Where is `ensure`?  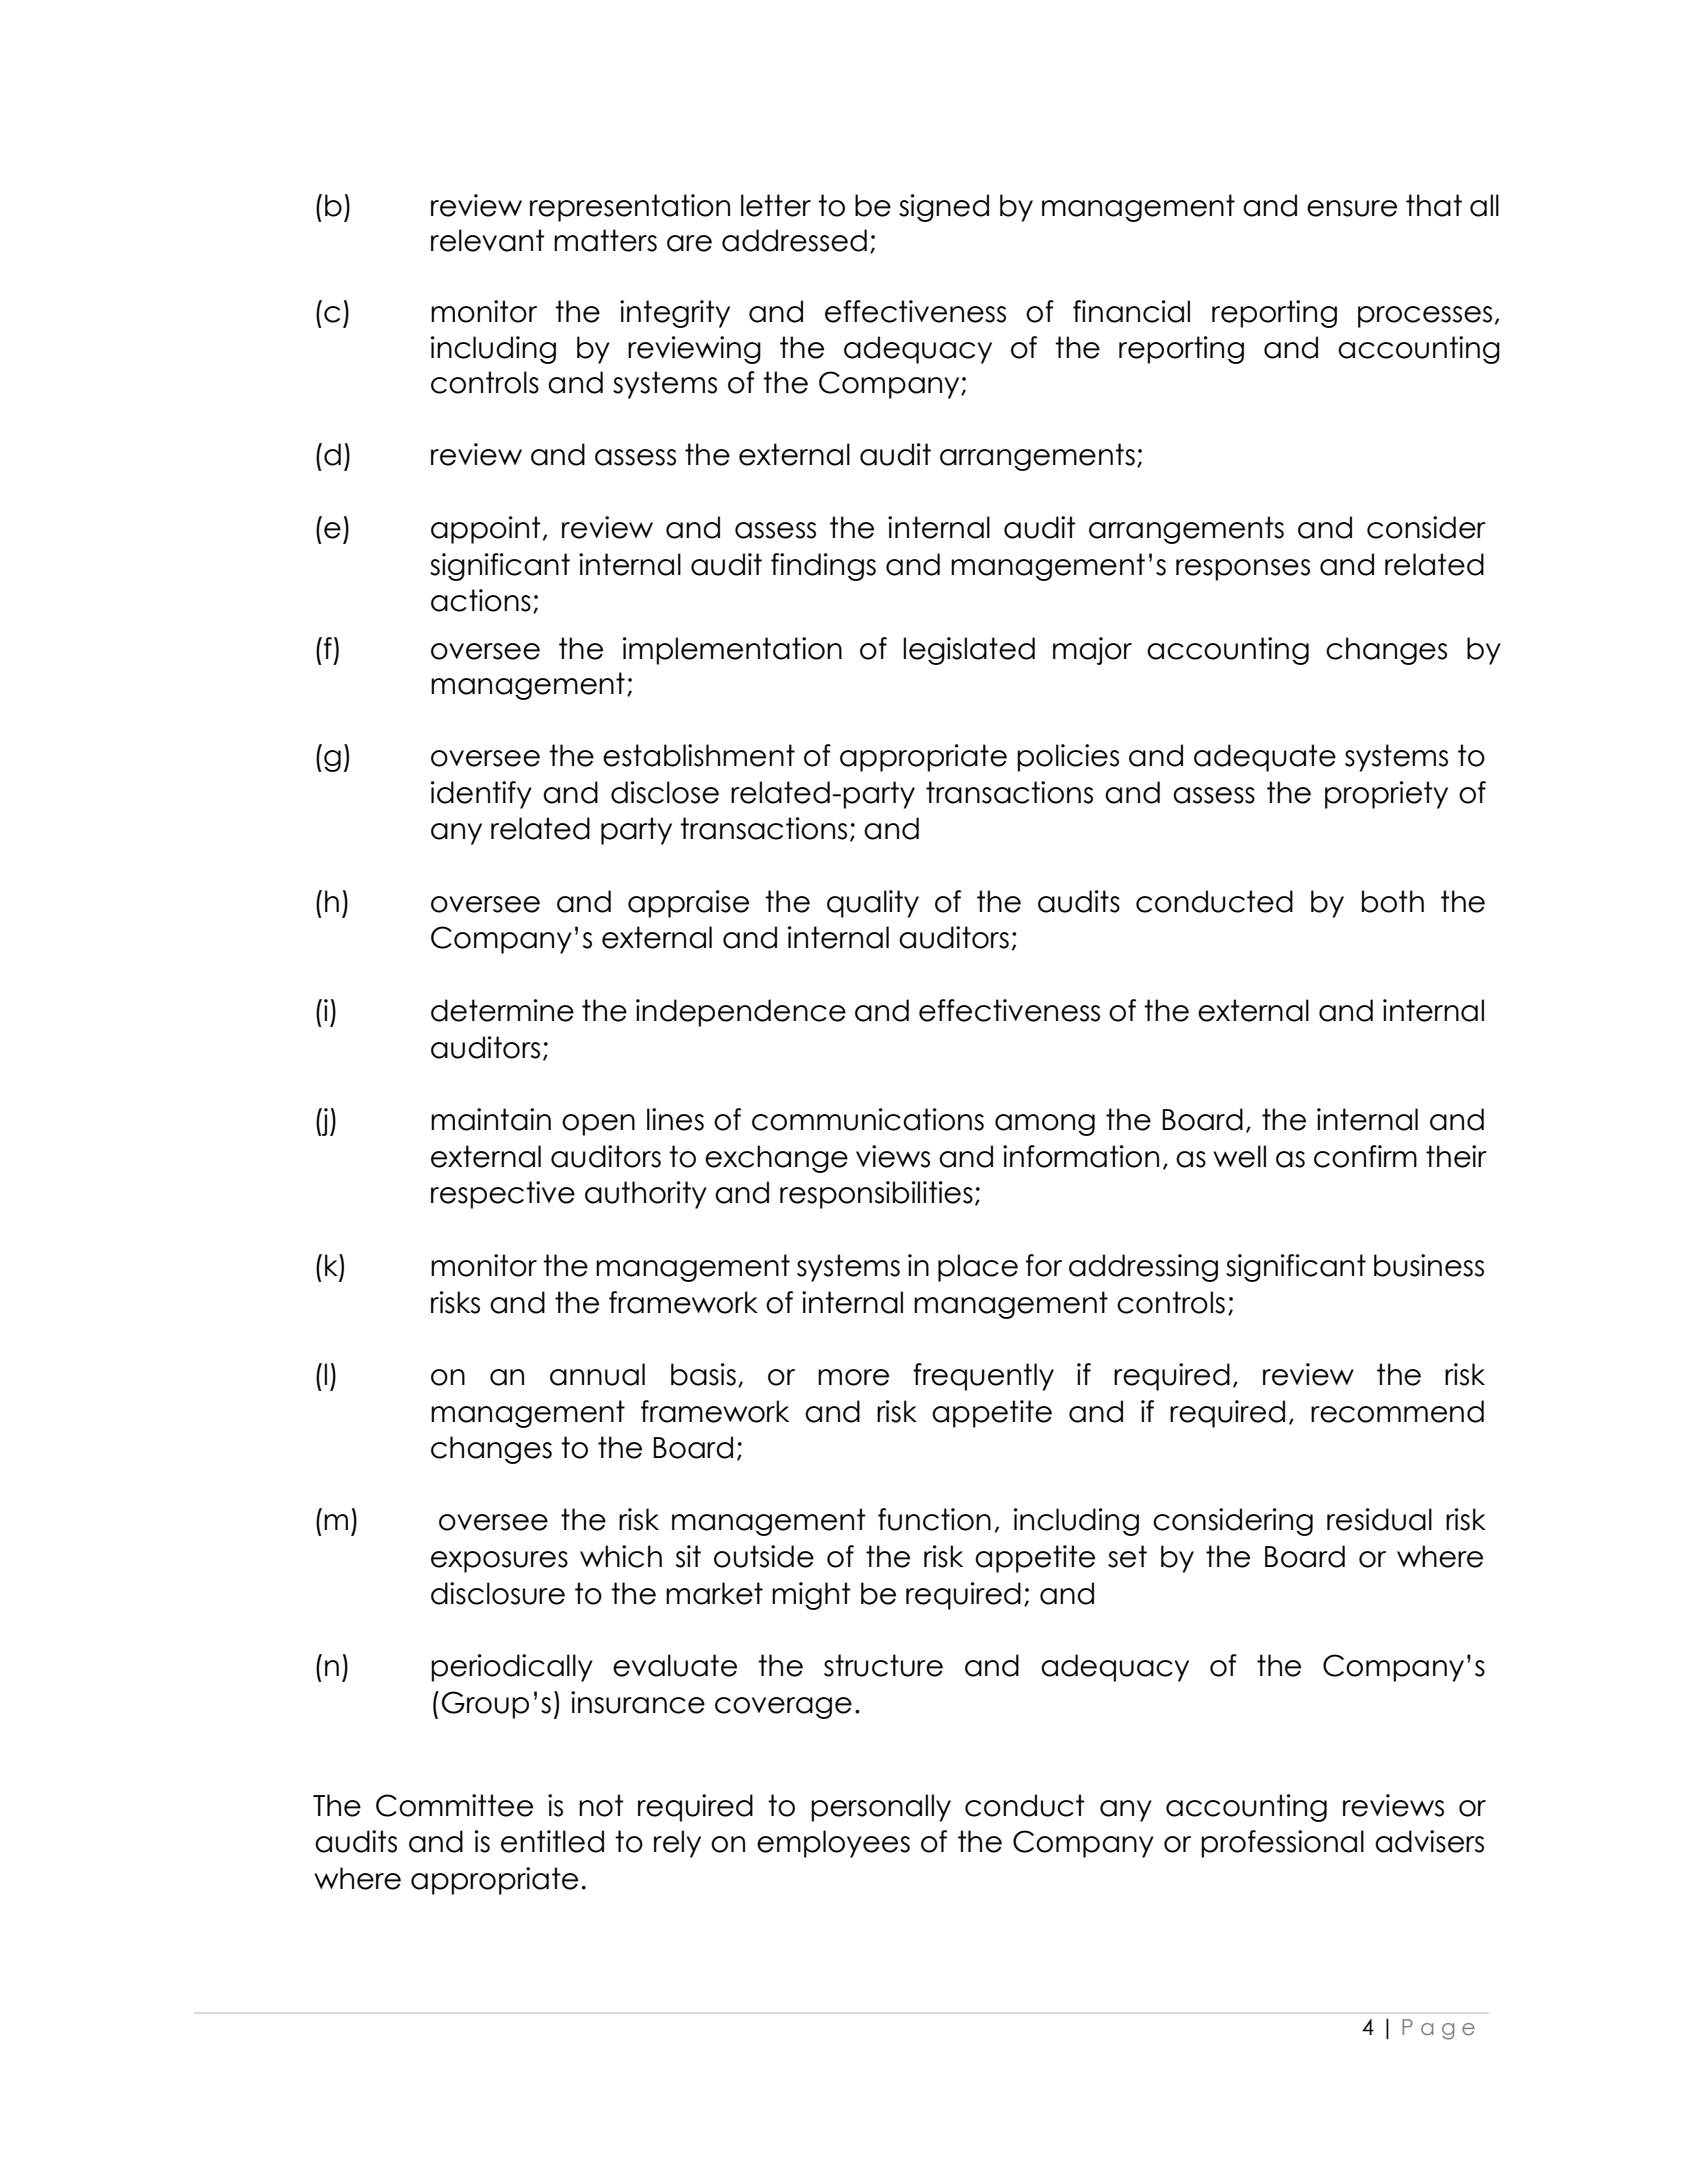
ensure is located at coordinates (1352, 208).
